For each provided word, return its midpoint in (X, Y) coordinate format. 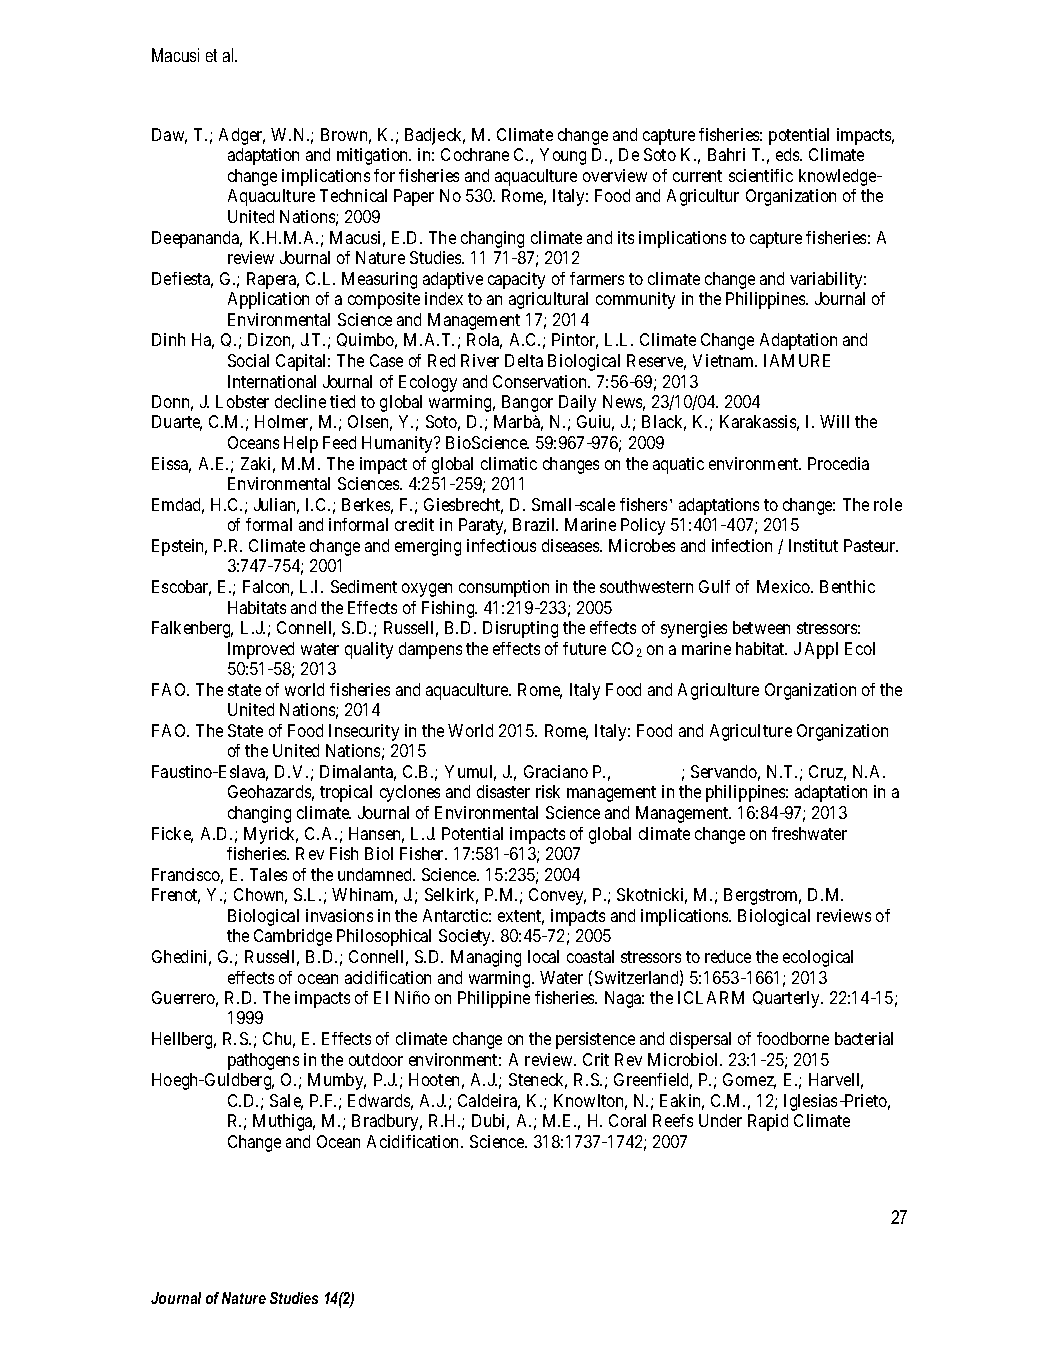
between (761, 627)
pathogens (263, 1061)
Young (563, 156)
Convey (557, 896)
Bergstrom (762, 896)
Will (834, 421)
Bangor (527, 403)
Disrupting (520, 629)
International (272, 381)
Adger (242, 136)
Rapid (768, 1122)
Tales (268, 874)
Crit (596, 1059)
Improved (261, 650)
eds (788, 154)
